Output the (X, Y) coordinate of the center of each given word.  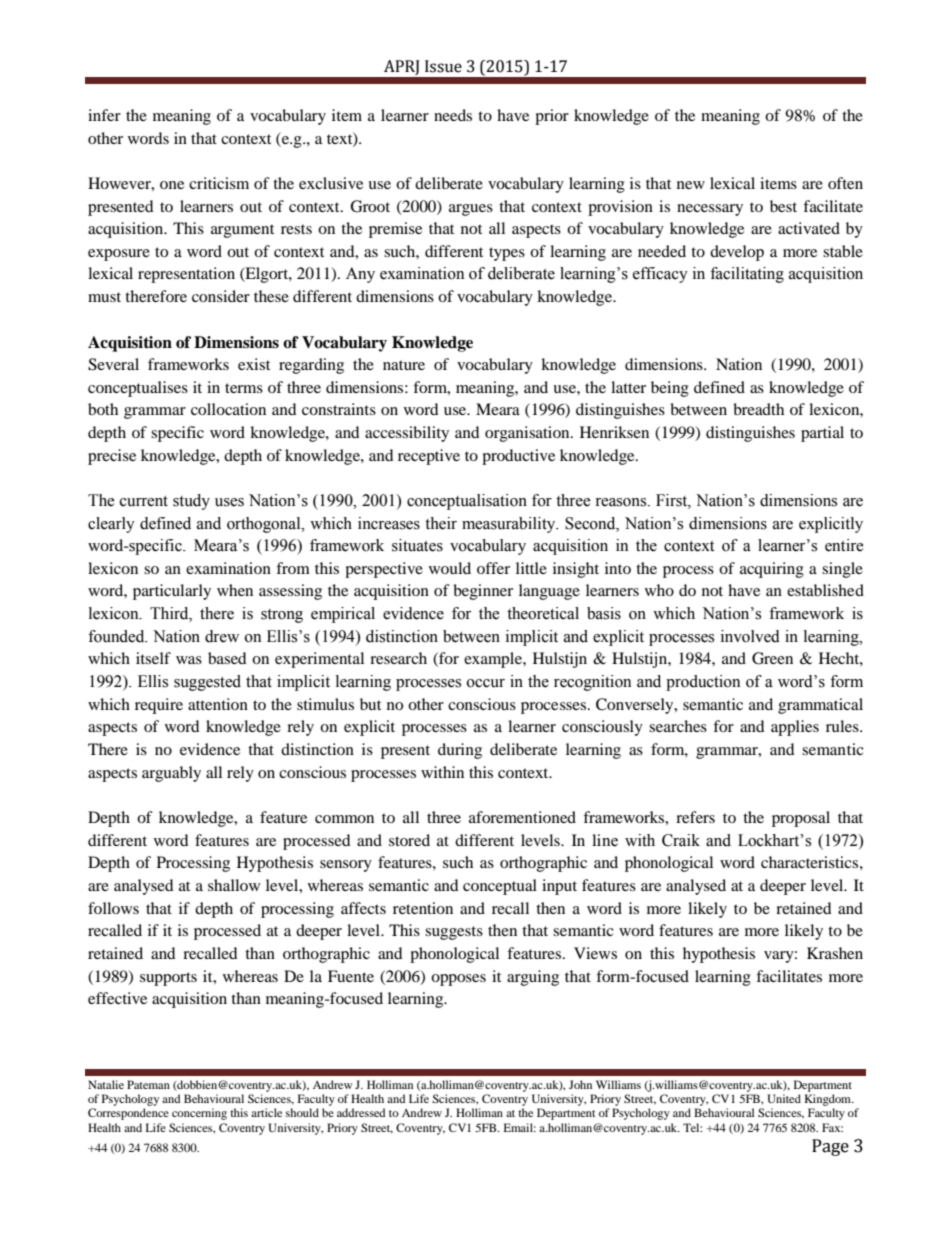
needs (453, 115)
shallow (234, 885)
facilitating (747, 275)
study (191, 502)
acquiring (772, 570)
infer (104, 115)
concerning (199, 1114)
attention (218, 704)
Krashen (835, 953)
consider (221, 296)
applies (795, 728)
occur (486, 683)
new (691, 185)
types (507, 254)
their (441, 523)
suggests (454, 933)
